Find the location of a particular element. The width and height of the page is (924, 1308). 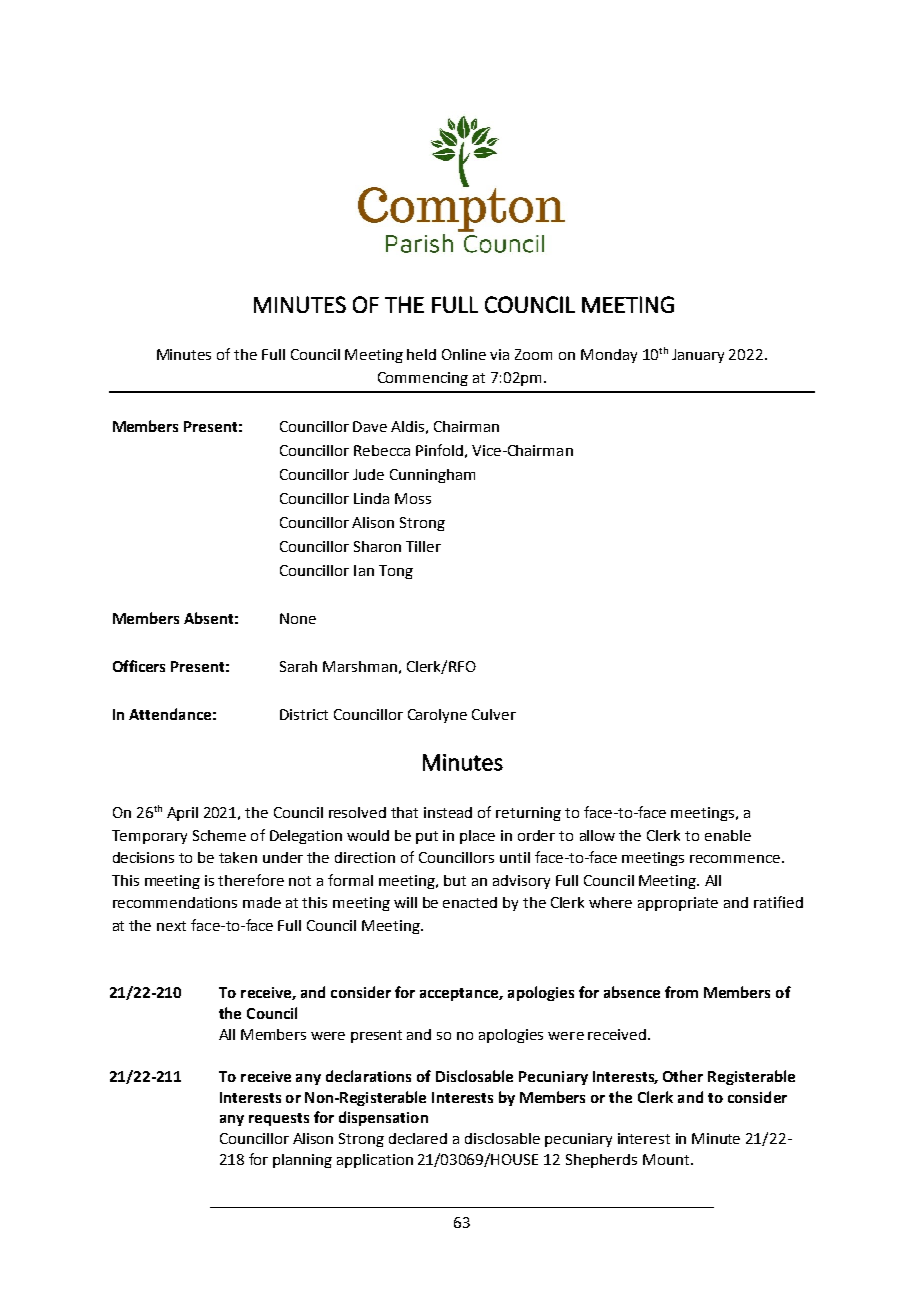

Tiller is located at coordinates (423, 546).
